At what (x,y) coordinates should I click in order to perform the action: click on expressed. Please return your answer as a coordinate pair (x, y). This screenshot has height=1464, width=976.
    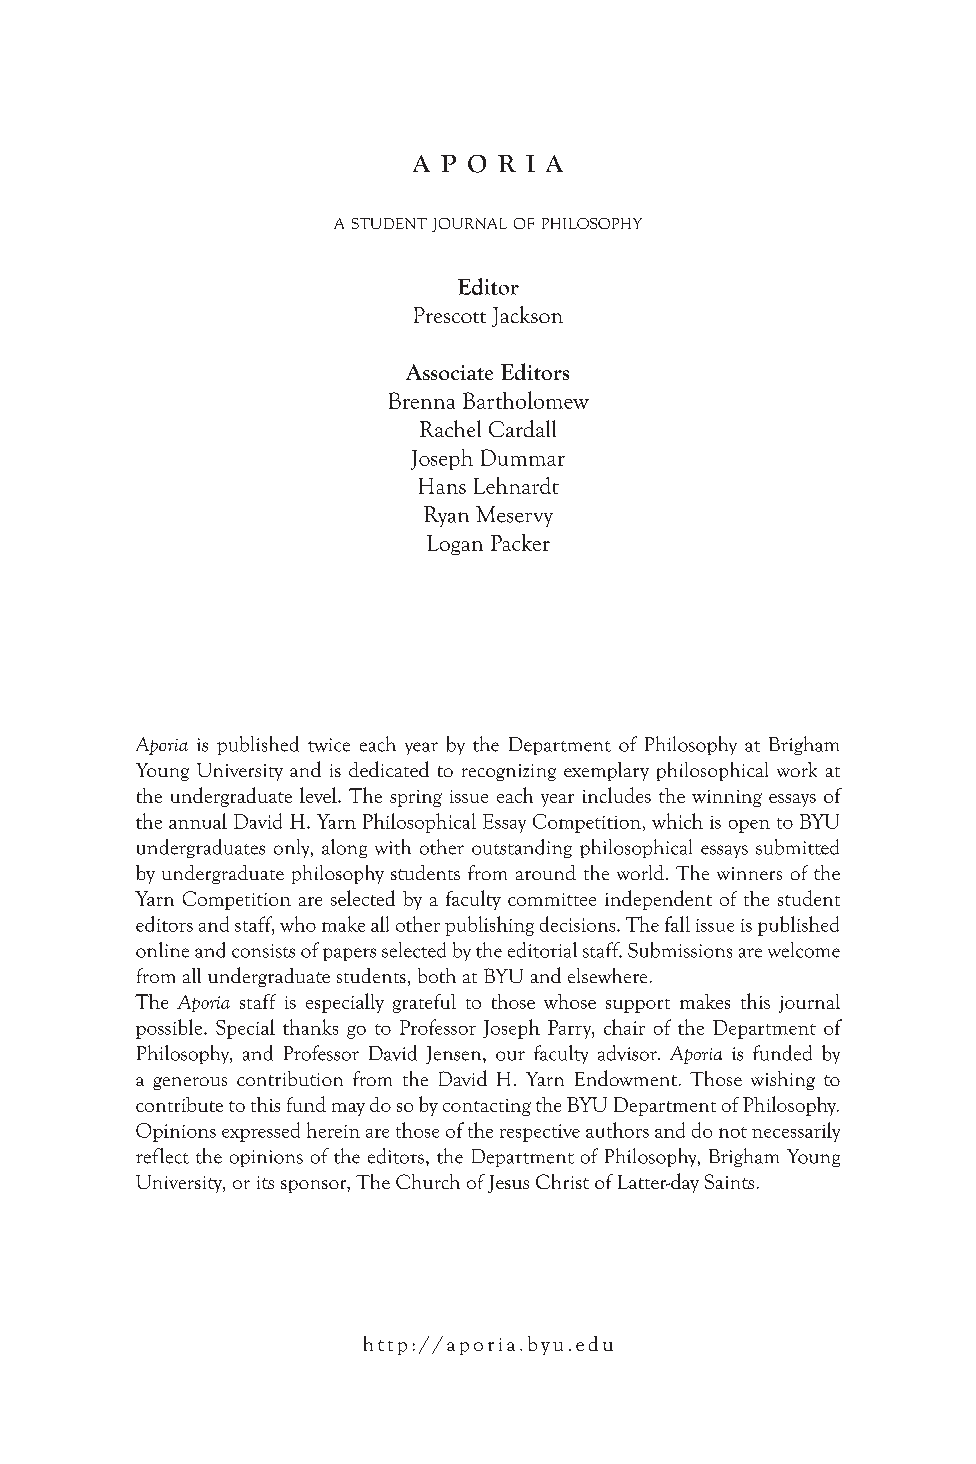
    Looking at the image, I should click on (261, 1132).
